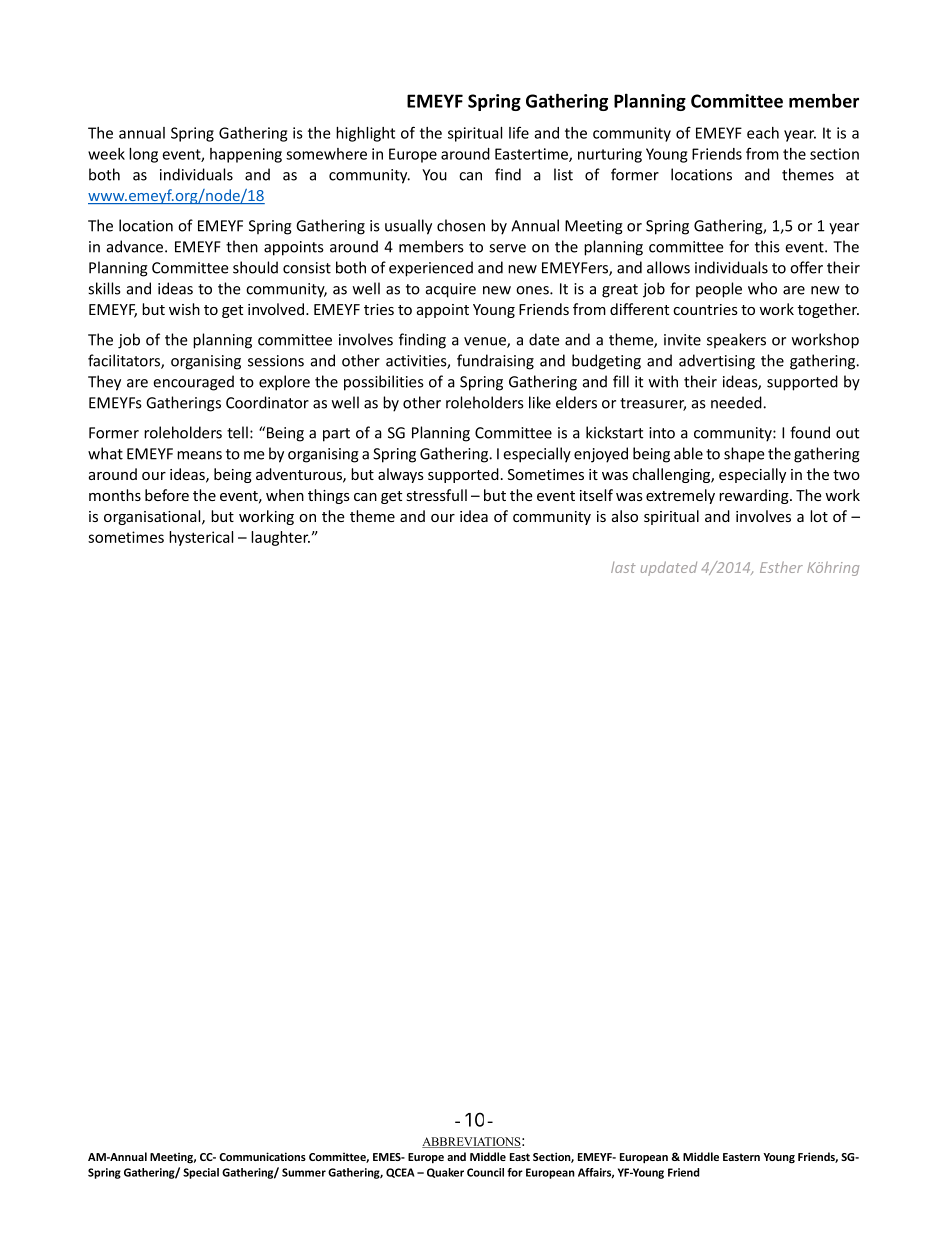 The image size is (952, 1233). I want to click on long, so click(143, 155).
